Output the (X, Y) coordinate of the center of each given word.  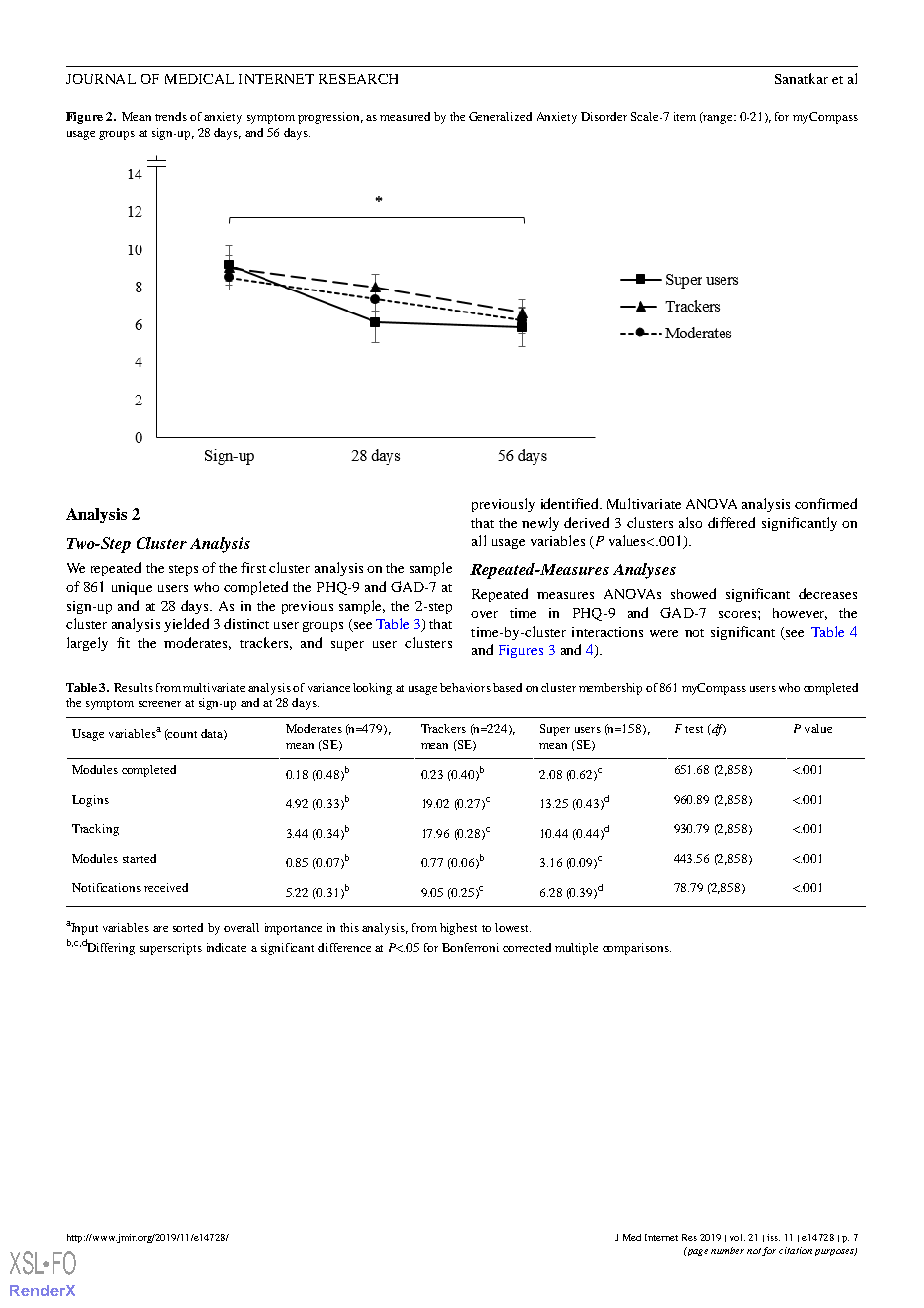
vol (737, 1237)
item (685, 116)
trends (171, 116)
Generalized (500, 116)
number (727, 1250)
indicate (226, 947)
